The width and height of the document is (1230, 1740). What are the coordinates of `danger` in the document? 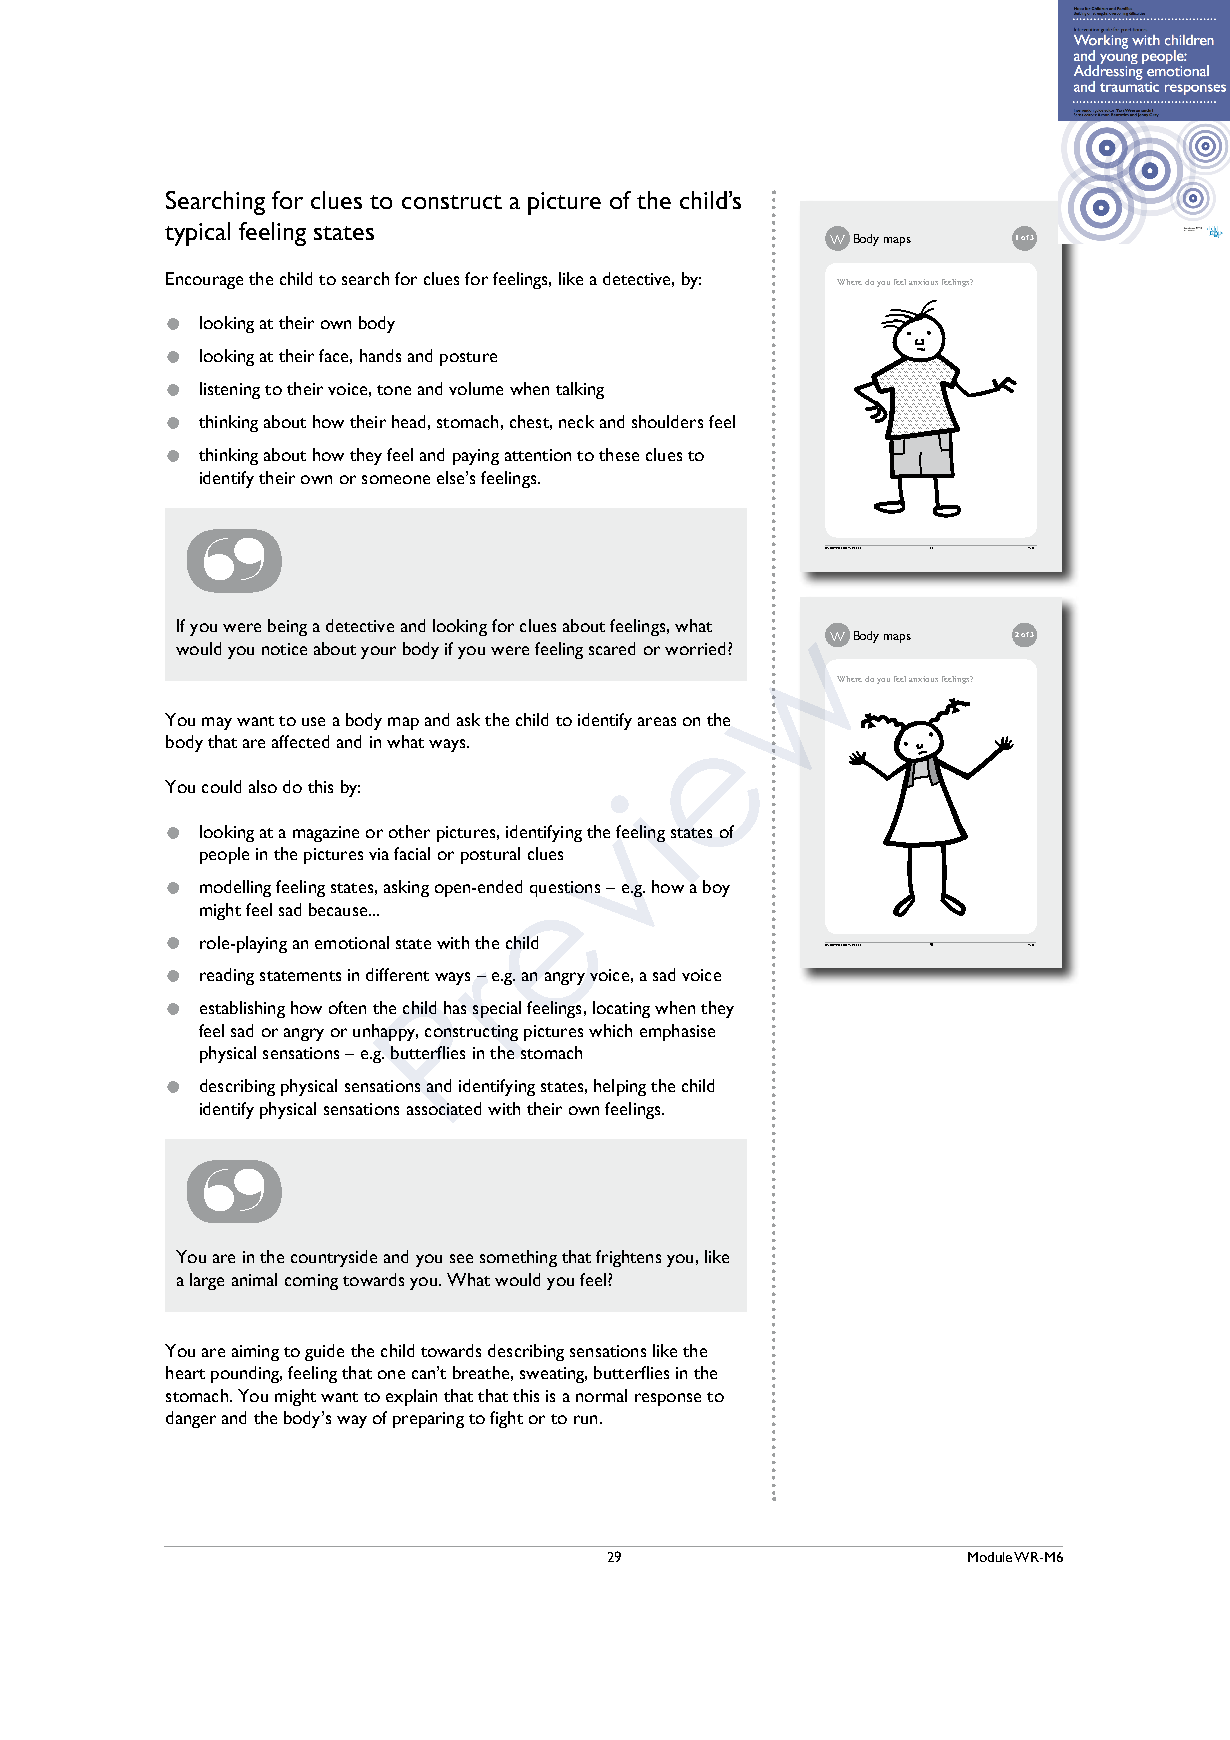 It's located at (191, 1419).
